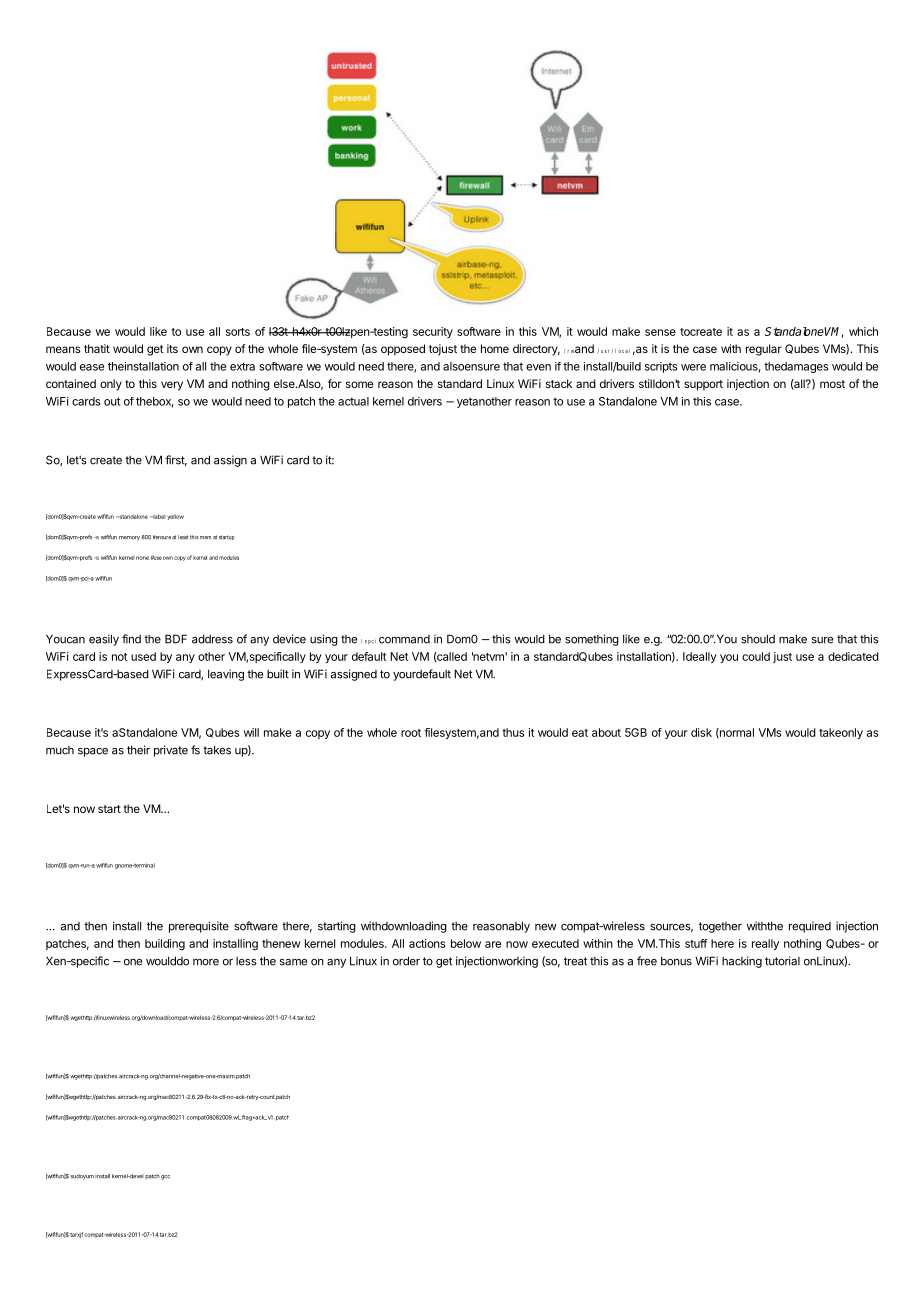 The height and width of the document is (1308, 924). Describe the element at coordinates (165, 1177) in the document. I see `gcc` at that location.
